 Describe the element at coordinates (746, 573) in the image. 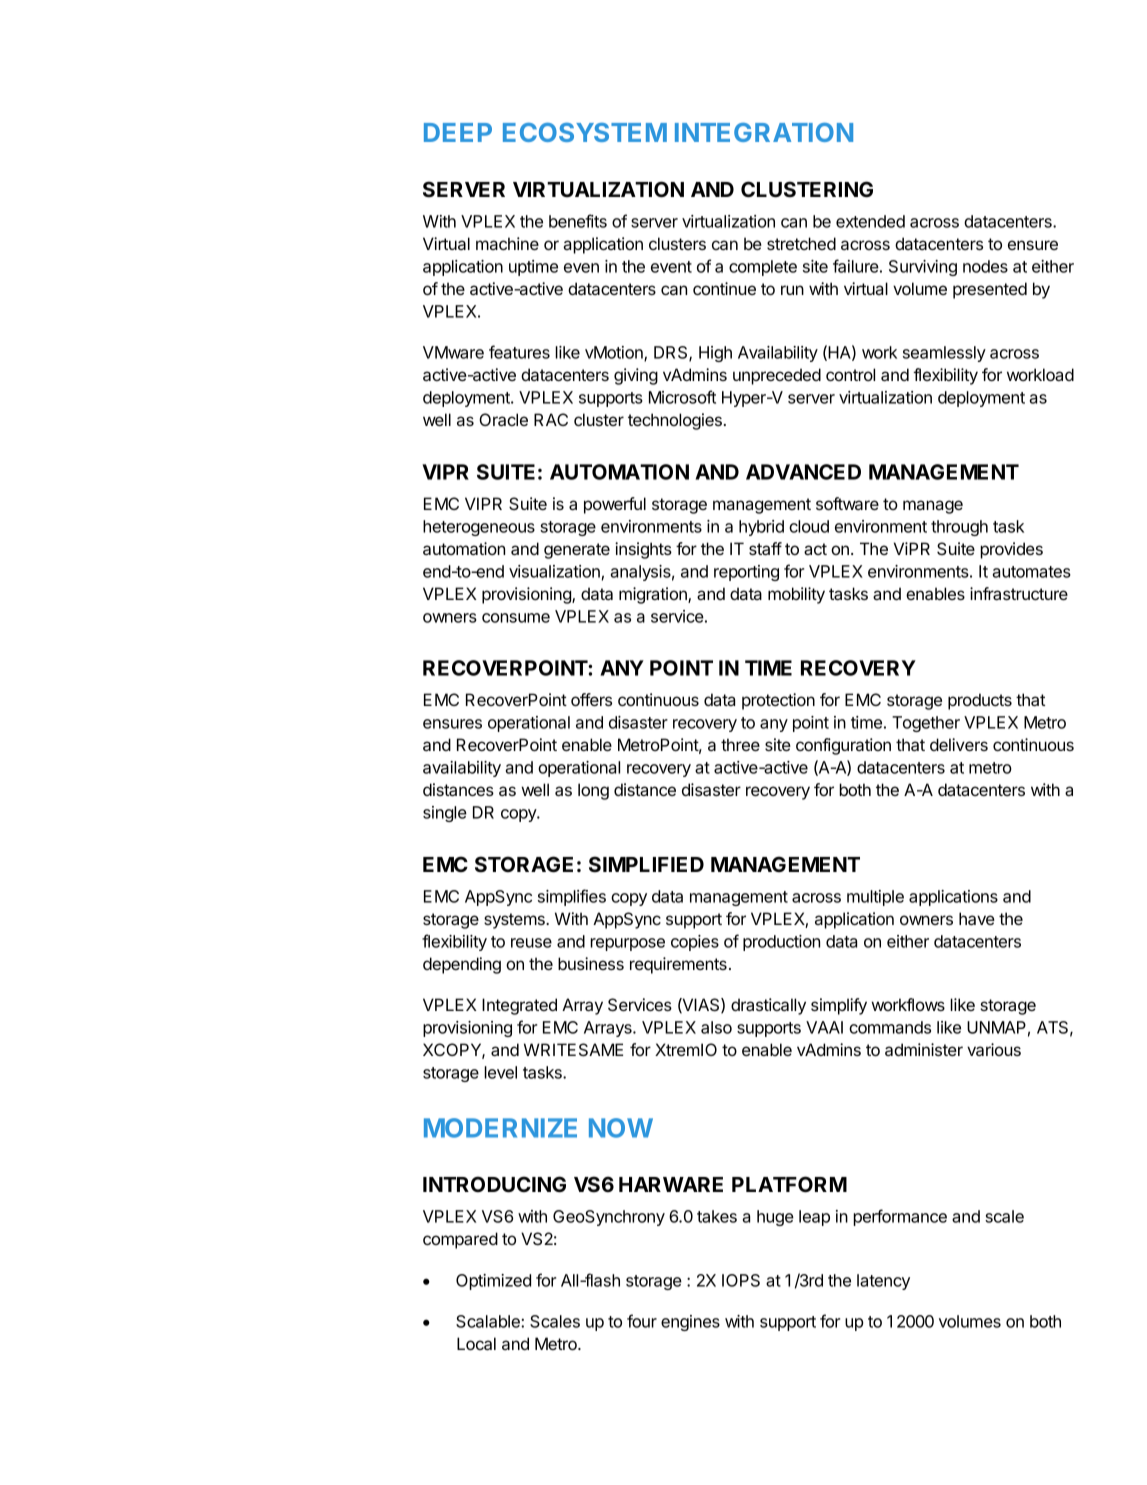

I see `reporting` at that location.
